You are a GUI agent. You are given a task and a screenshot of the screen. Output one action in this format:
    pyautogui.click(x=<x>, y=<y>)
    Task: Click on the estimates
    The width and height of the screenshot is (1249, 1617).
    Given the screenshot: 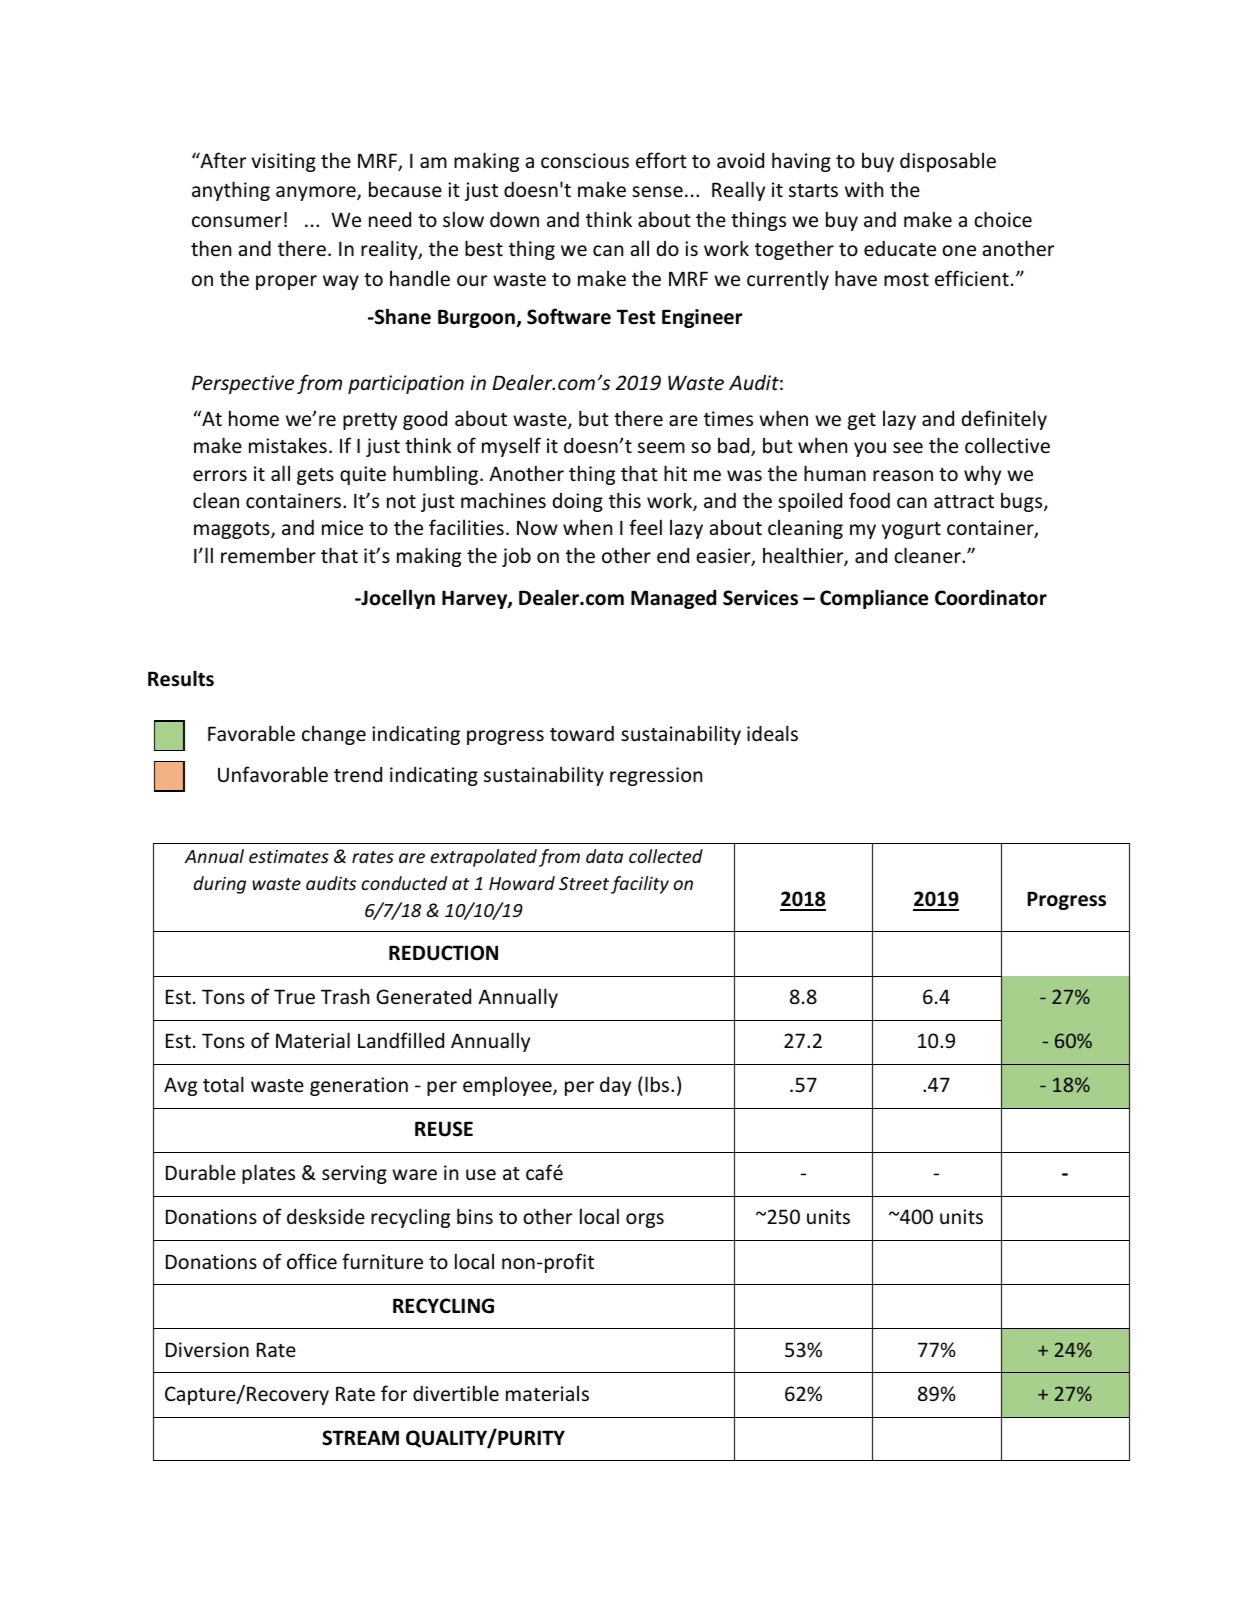 What is the action you would take?
    pyautogui.click(x=289, y=856)
